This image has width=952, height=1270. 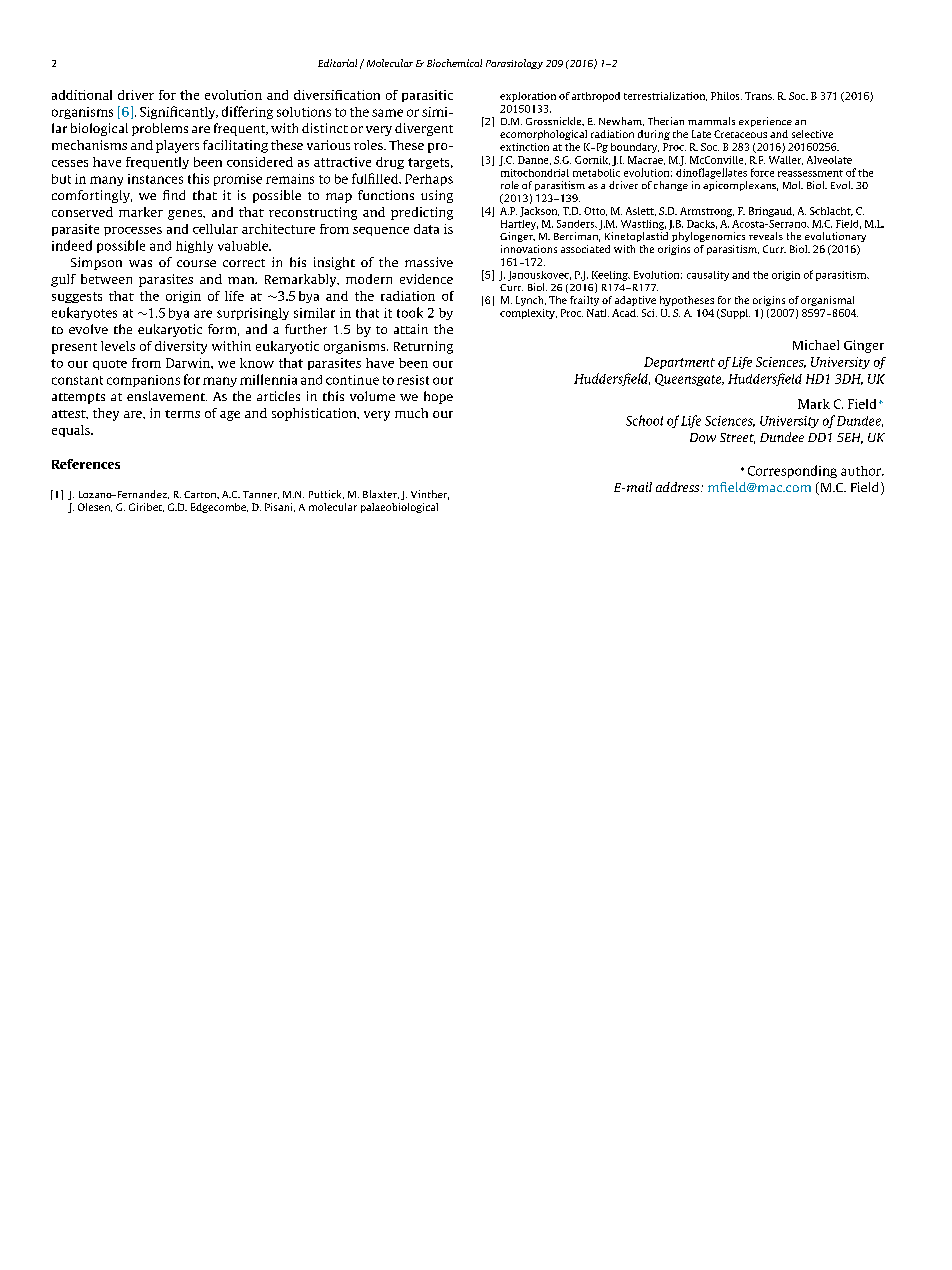 What do you see at coordinates (86, 464) in the image?
I see `References` at bounding box center [86, 464].
